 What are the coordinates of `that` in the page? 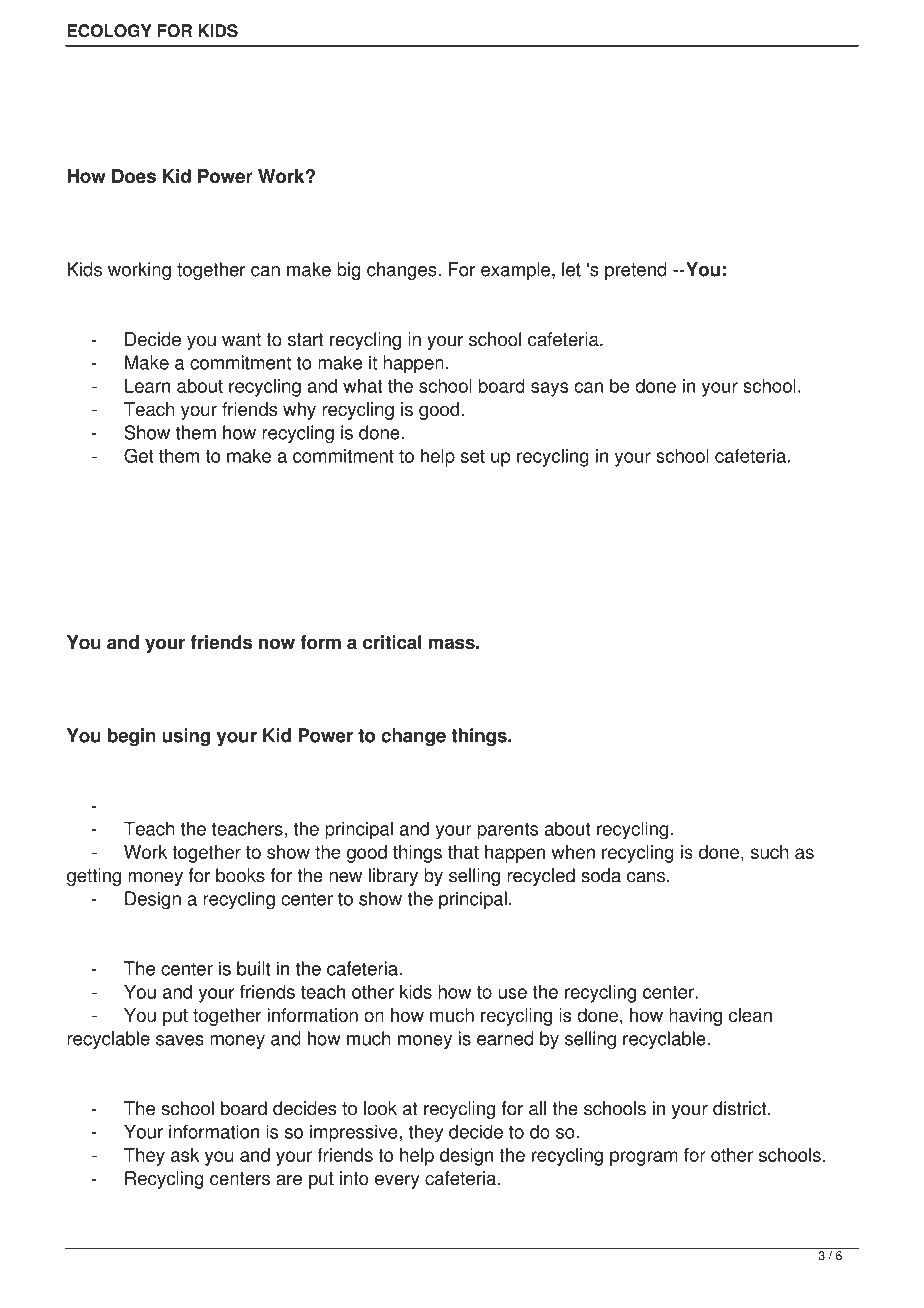 It's located at (463, 852).
